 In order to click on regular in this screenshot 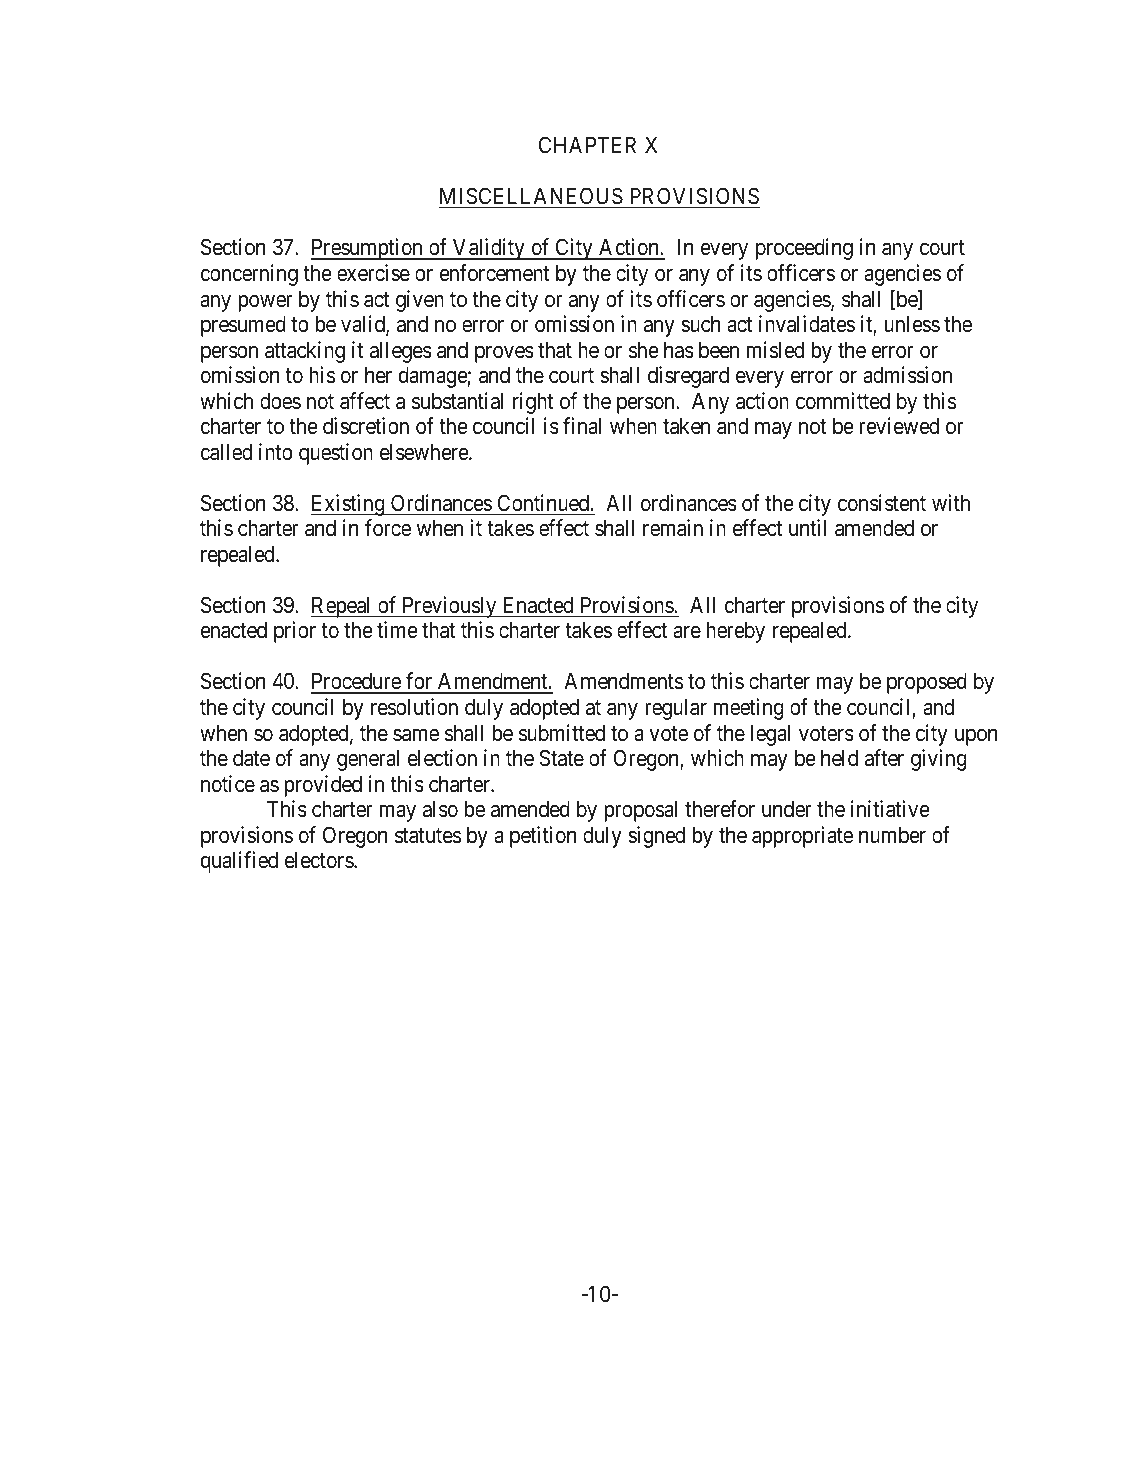, I will do `click(676, 709)`.
